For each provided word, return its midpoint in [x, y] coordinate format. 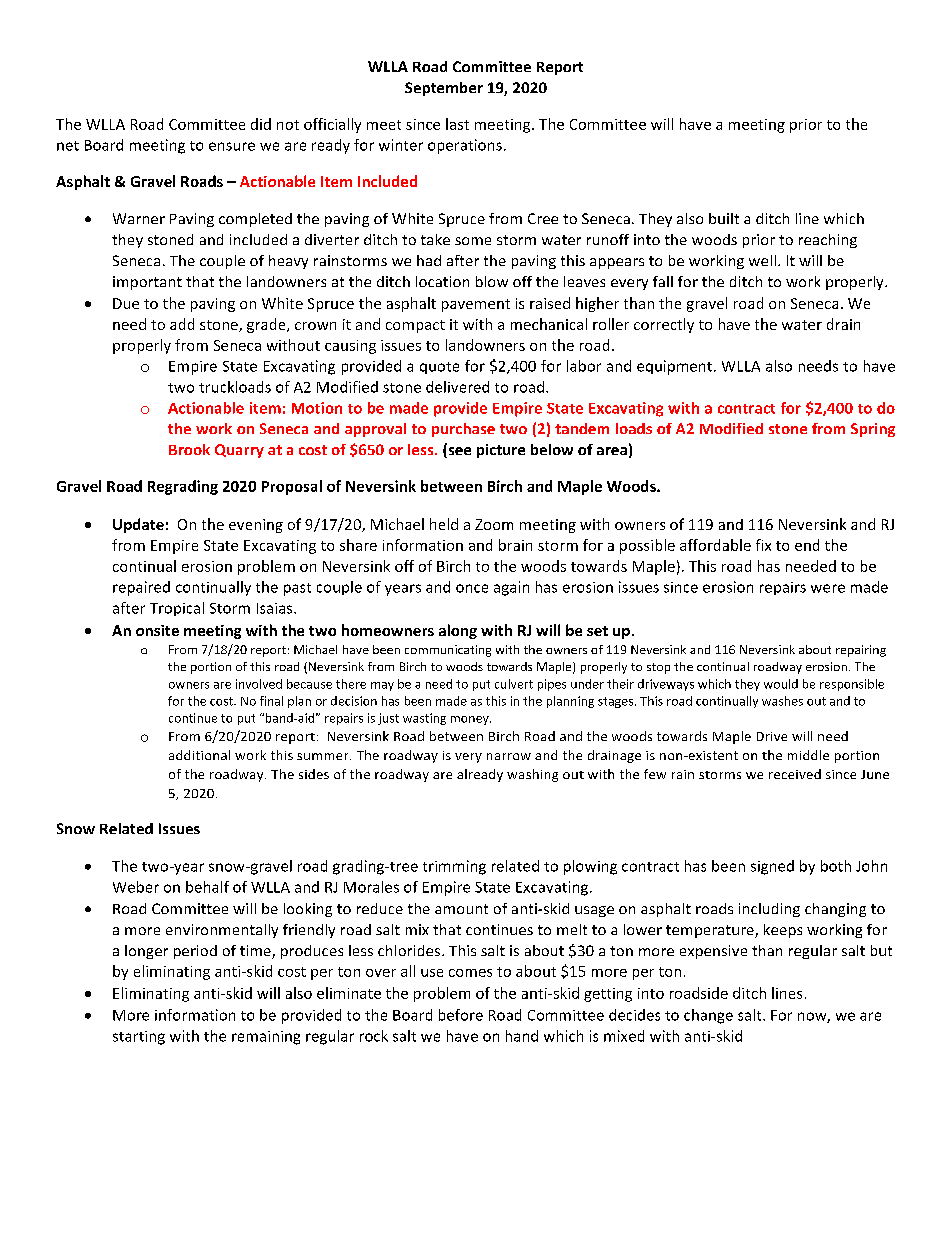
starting [139, 1038]
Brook [189, 449]
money [471, 720]
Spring [873, 430]
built [724, 218]
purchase [463, 430]
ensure [232, 146]
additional [199, 755]
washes [782, 701]
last [457, 124]
